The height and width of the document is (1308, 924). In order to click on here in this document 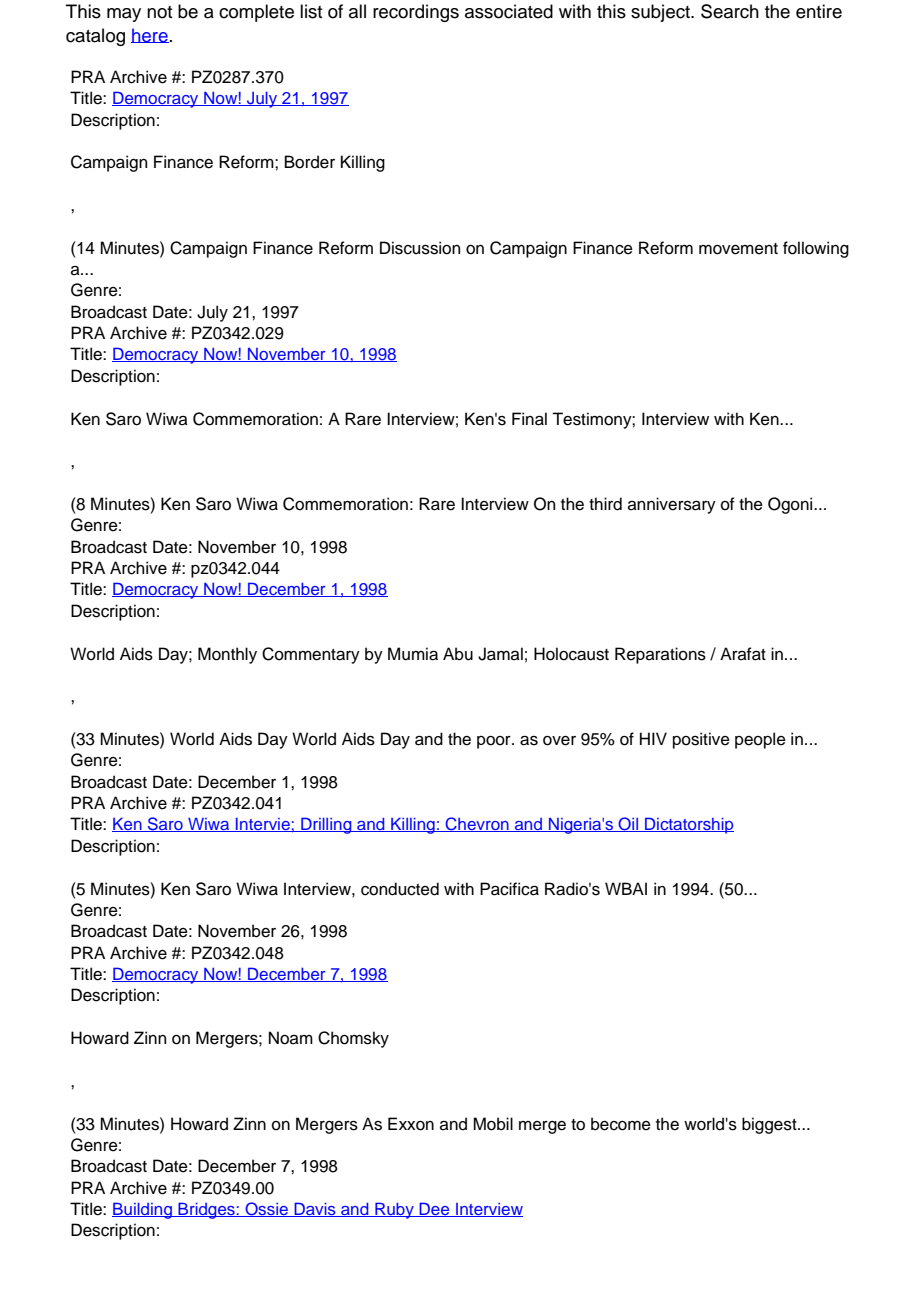, I will do `click(150, 35)`.
